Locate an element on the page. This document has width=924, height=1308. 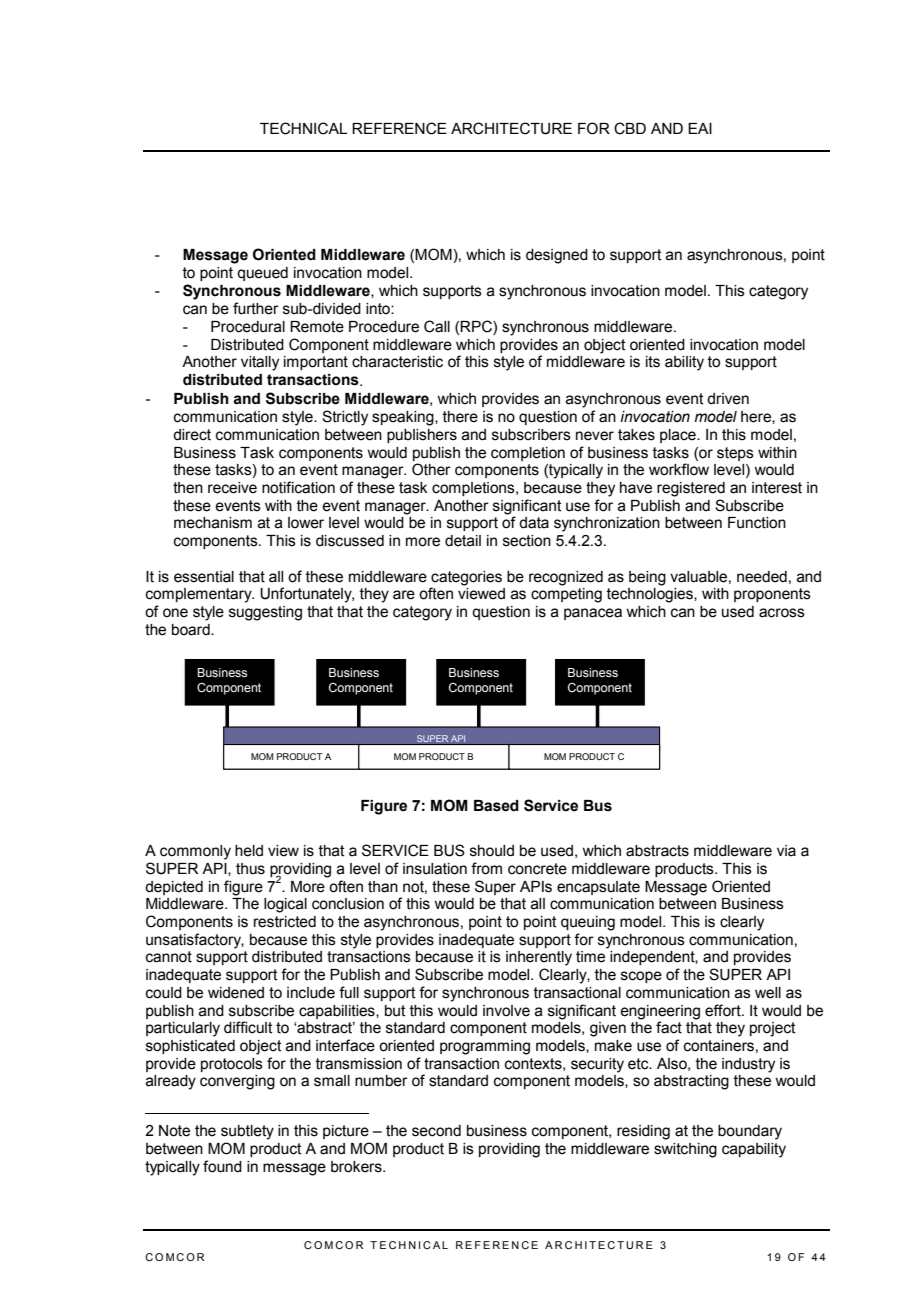
subtlety is located at coordinates (247, 1132).
